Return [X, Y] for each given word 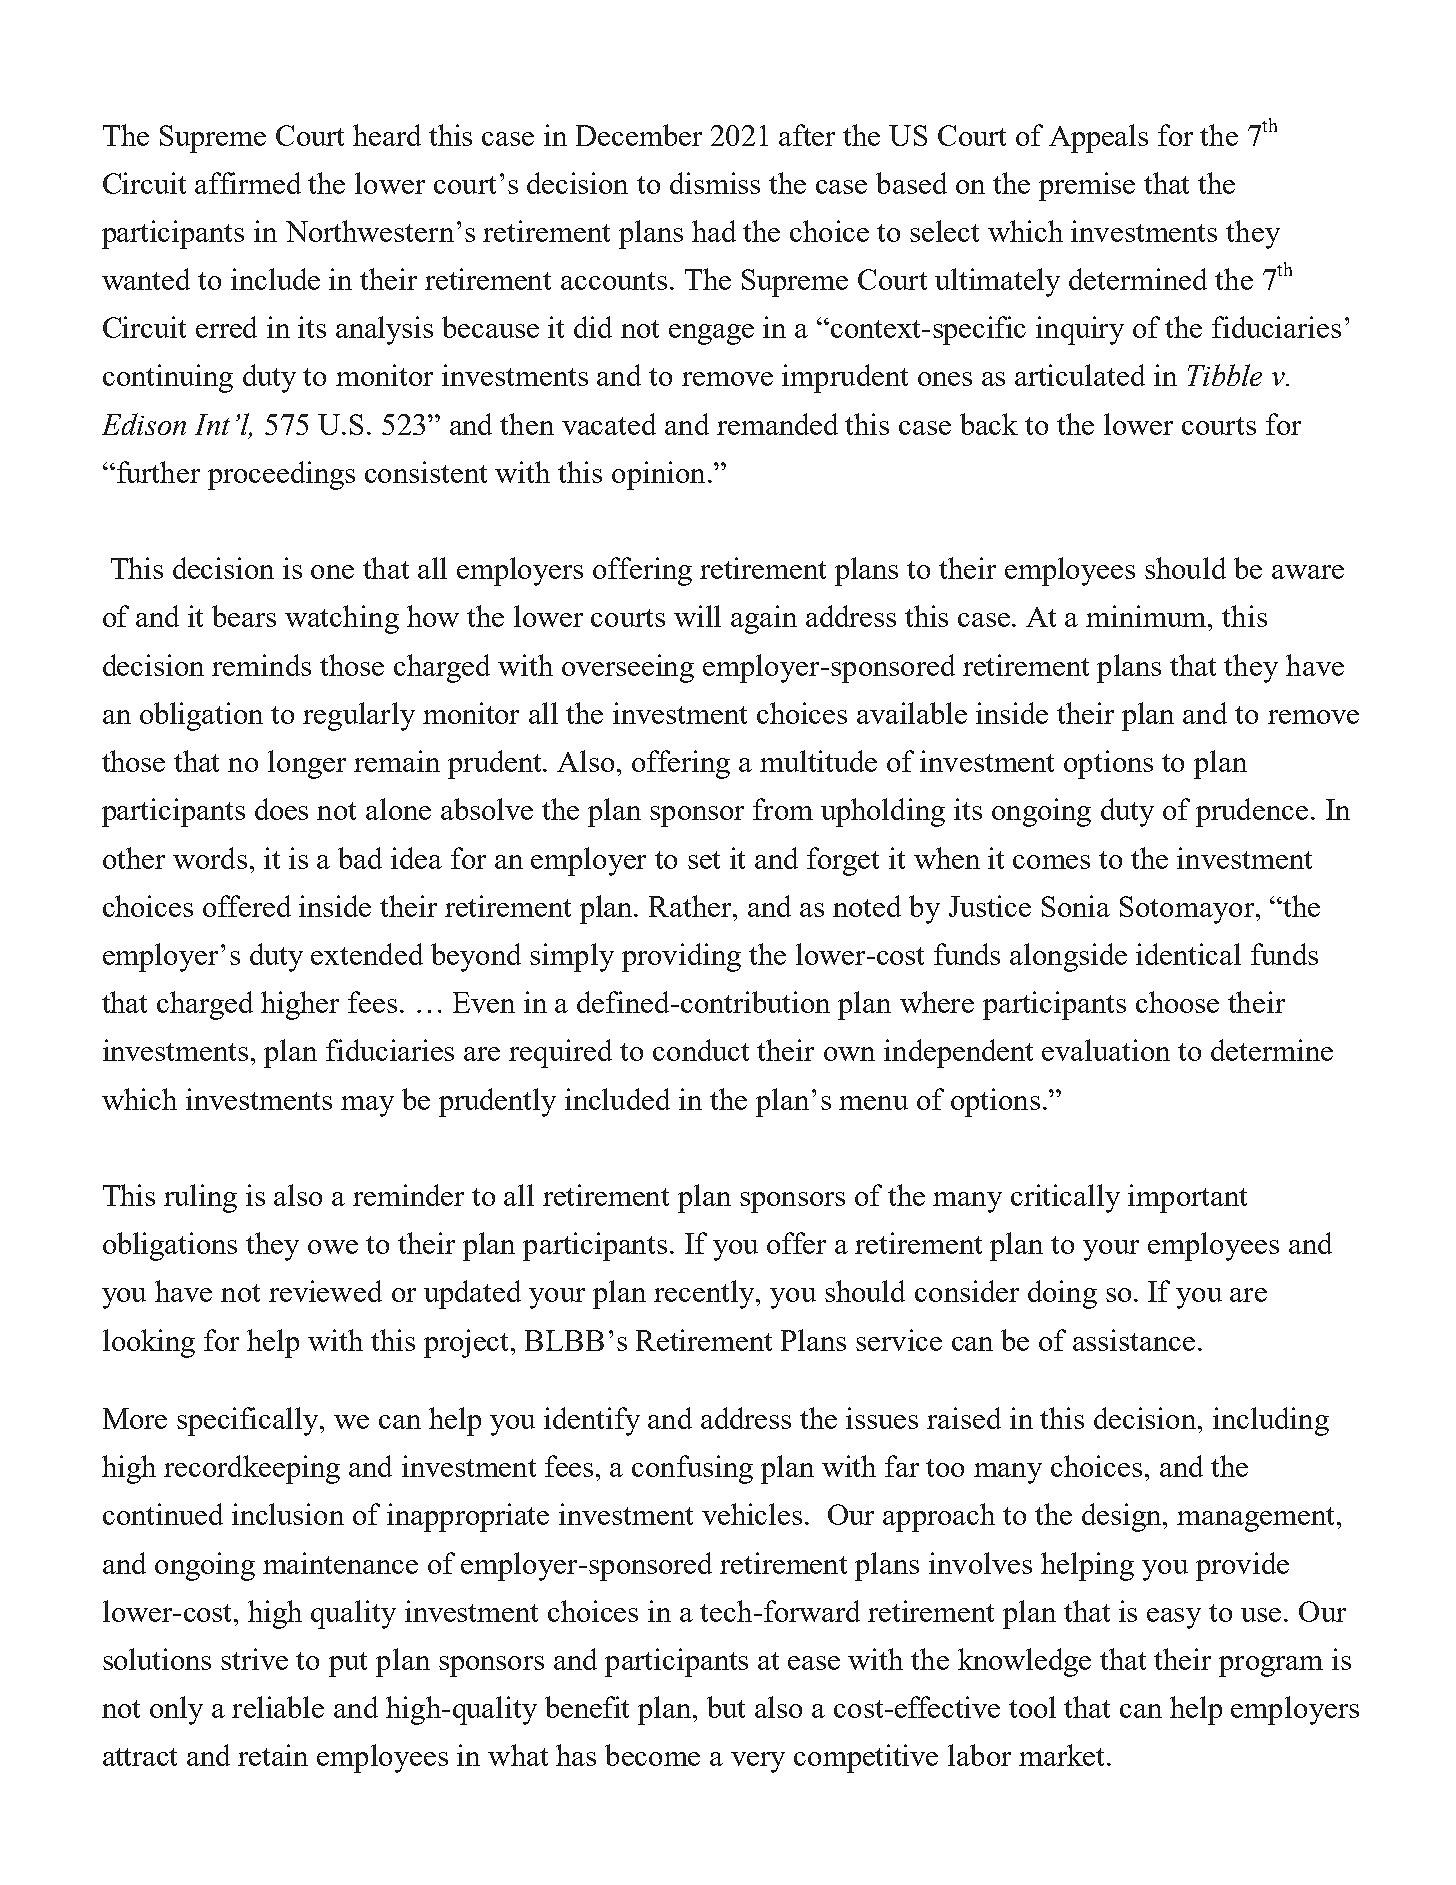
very [758, 1762]
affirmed [248, 183]
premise [1087, 186]
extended [367, 954]
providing [681, 957]
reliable [278, 1707]
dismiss [715, 183]
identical [1188, 954]
